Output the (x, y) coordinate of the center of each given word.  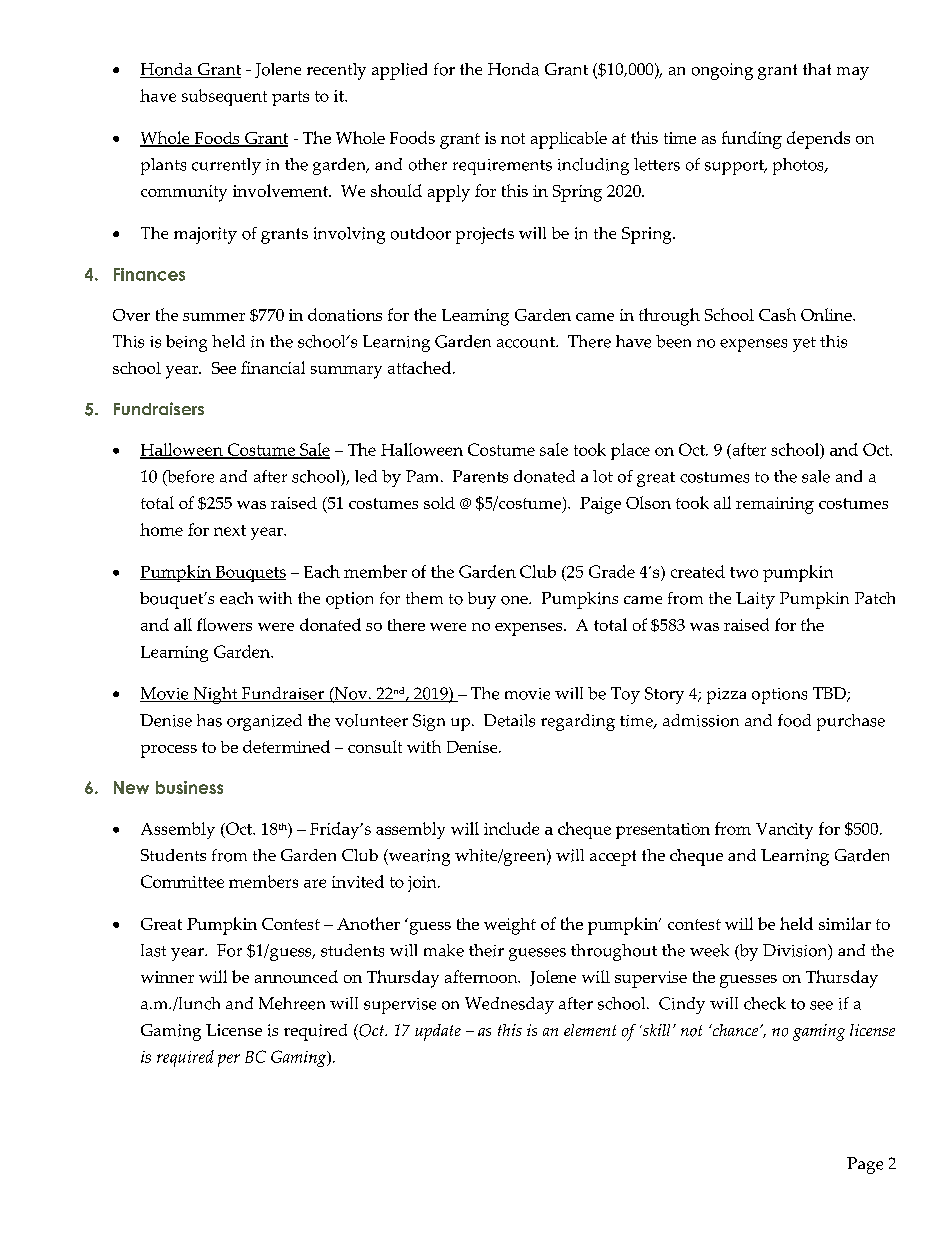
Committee (182, 881)
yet (804, 344)
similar (845, 923)
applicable (569, 140)
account (527, 342)
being (186, 343)
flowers (224, 624)
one (515, 600)
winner (167, 977)
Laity (755, 600)
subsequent (224, 97)
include (511, 828)
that (817, 69)
